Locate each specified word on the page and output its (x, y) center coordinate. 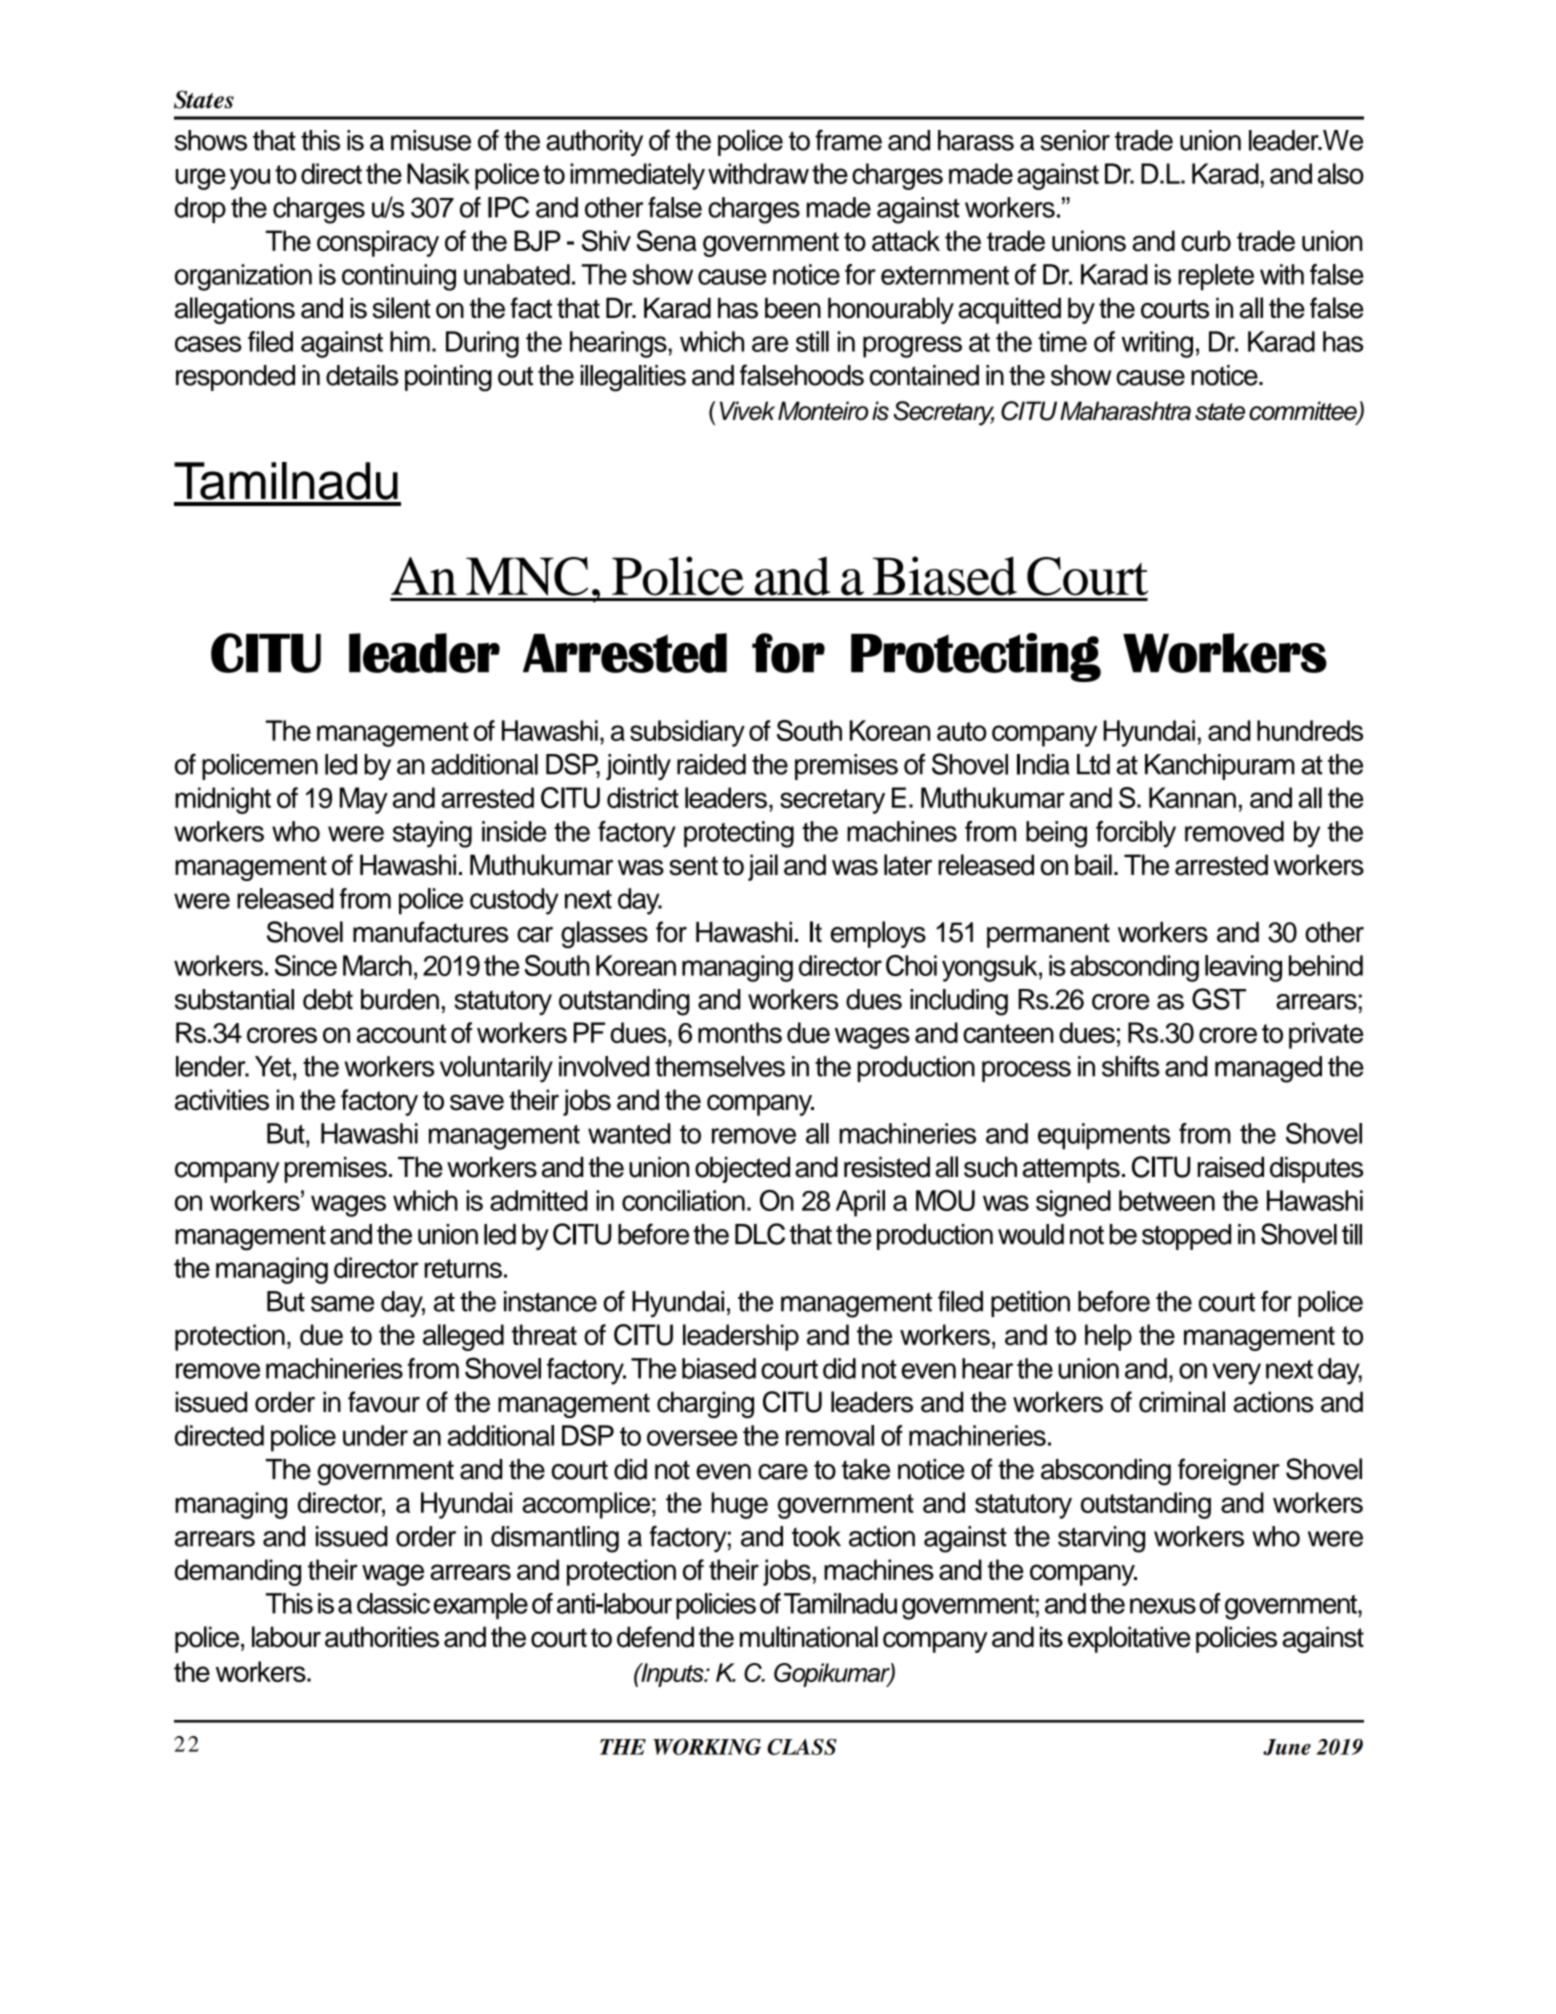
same (342, 1304)
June (1287, 1747)
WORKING (707, 1747)
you (250, 179)
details (362, 375)
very (1236, 1374)
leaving (1243, 968)
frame (848, 140)
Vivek (747, 411)
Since (306, 965)
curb (1206, 241)
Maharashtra (1125, 411)
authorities (382, 1637)
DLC (760, 1234)
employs (878, 934)
